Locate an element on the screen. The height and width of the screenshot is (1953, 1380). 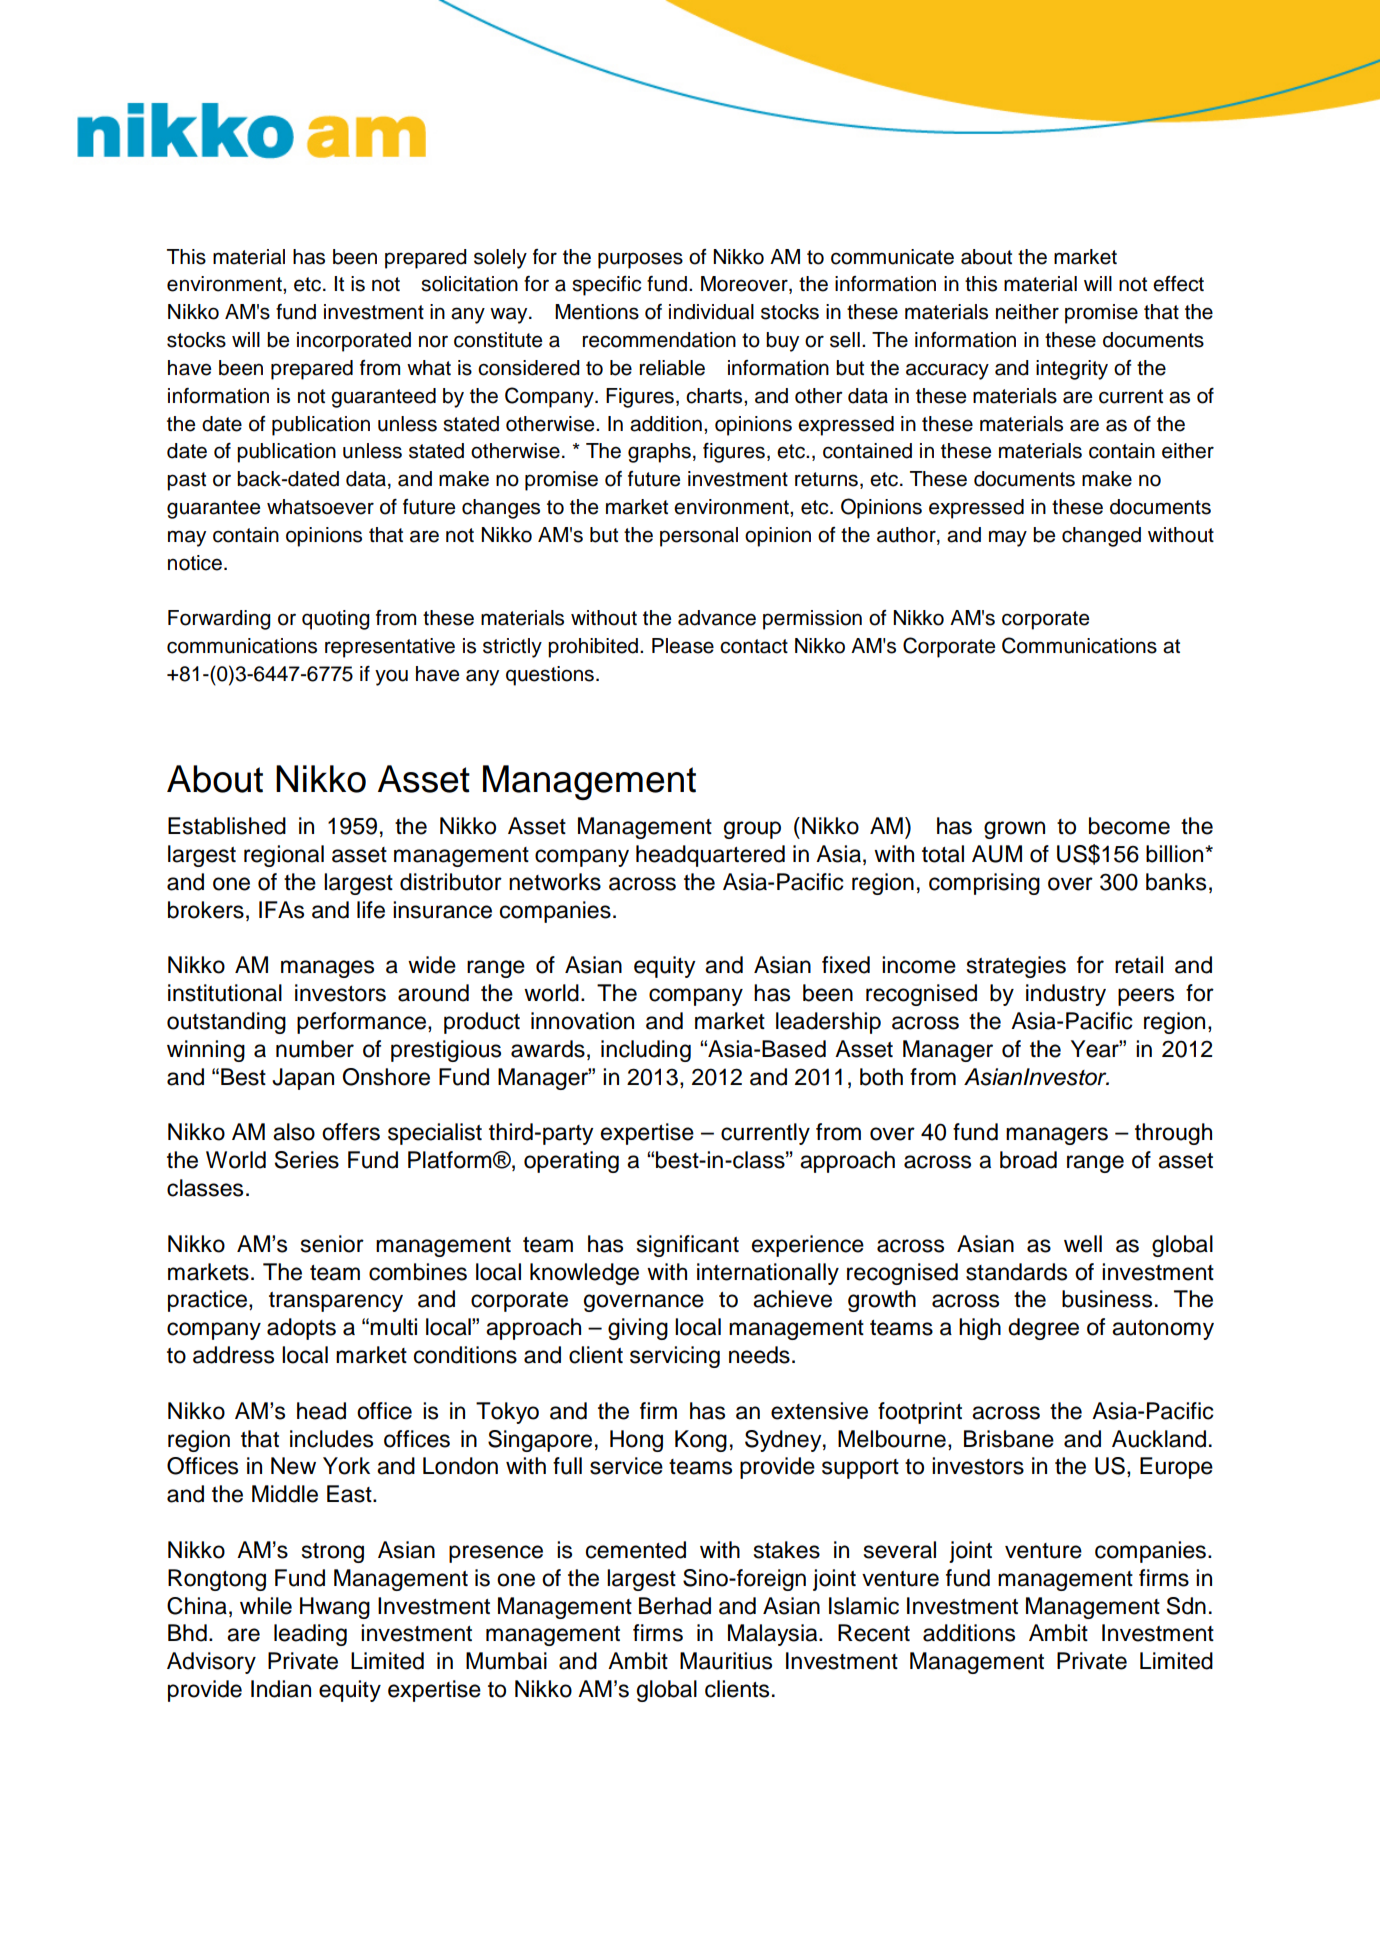
individual is located at coordinates (711, 312).
